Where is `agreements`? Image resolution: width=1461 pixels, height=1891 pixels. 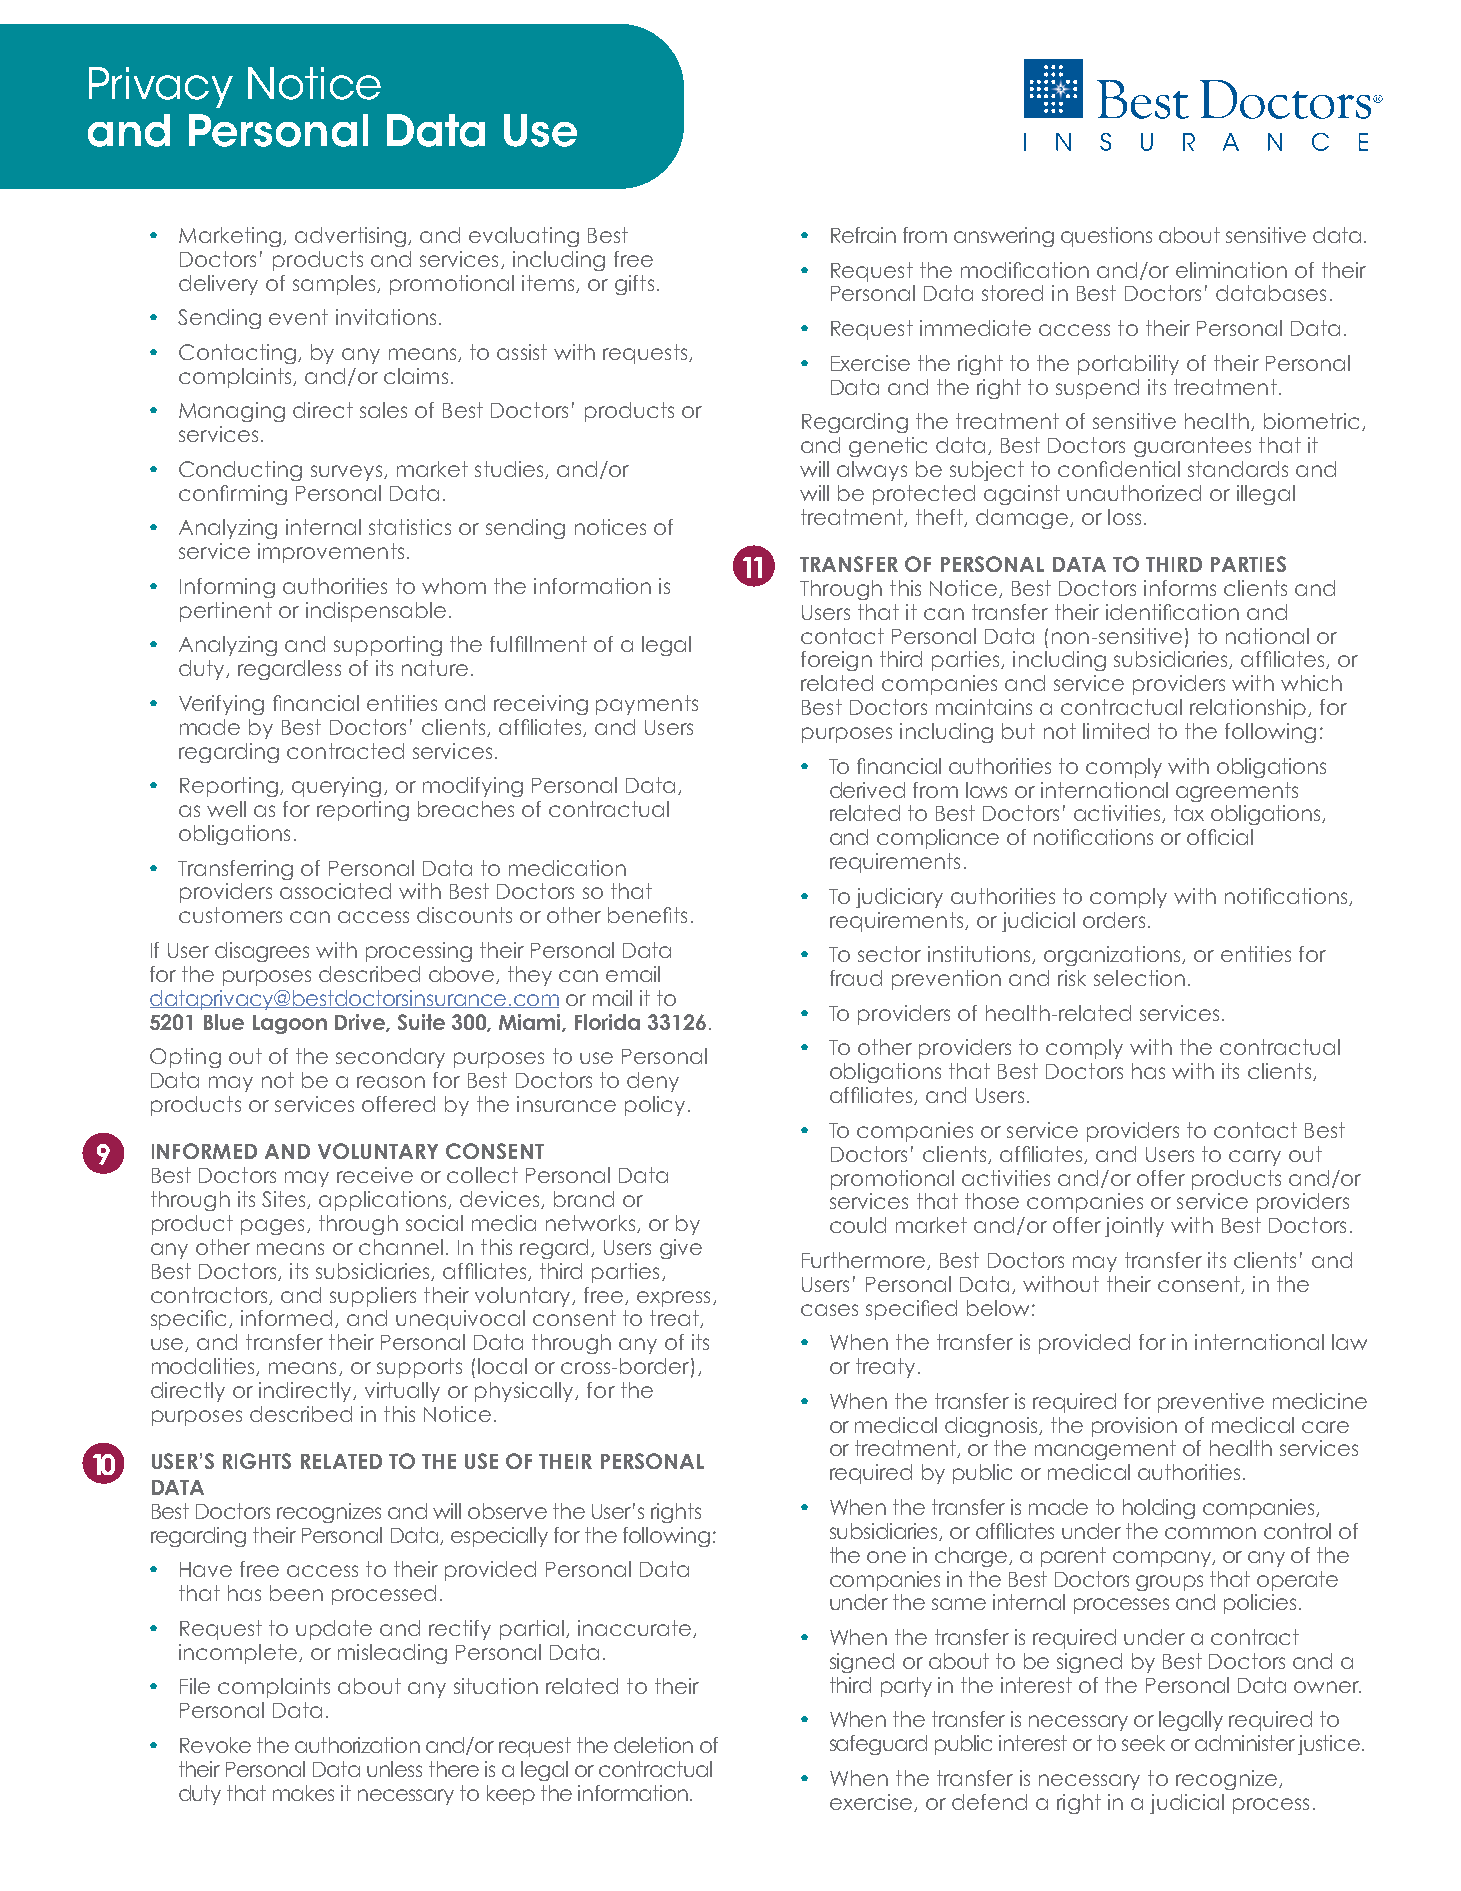 agreements is located at coordinates (1237, 792).
